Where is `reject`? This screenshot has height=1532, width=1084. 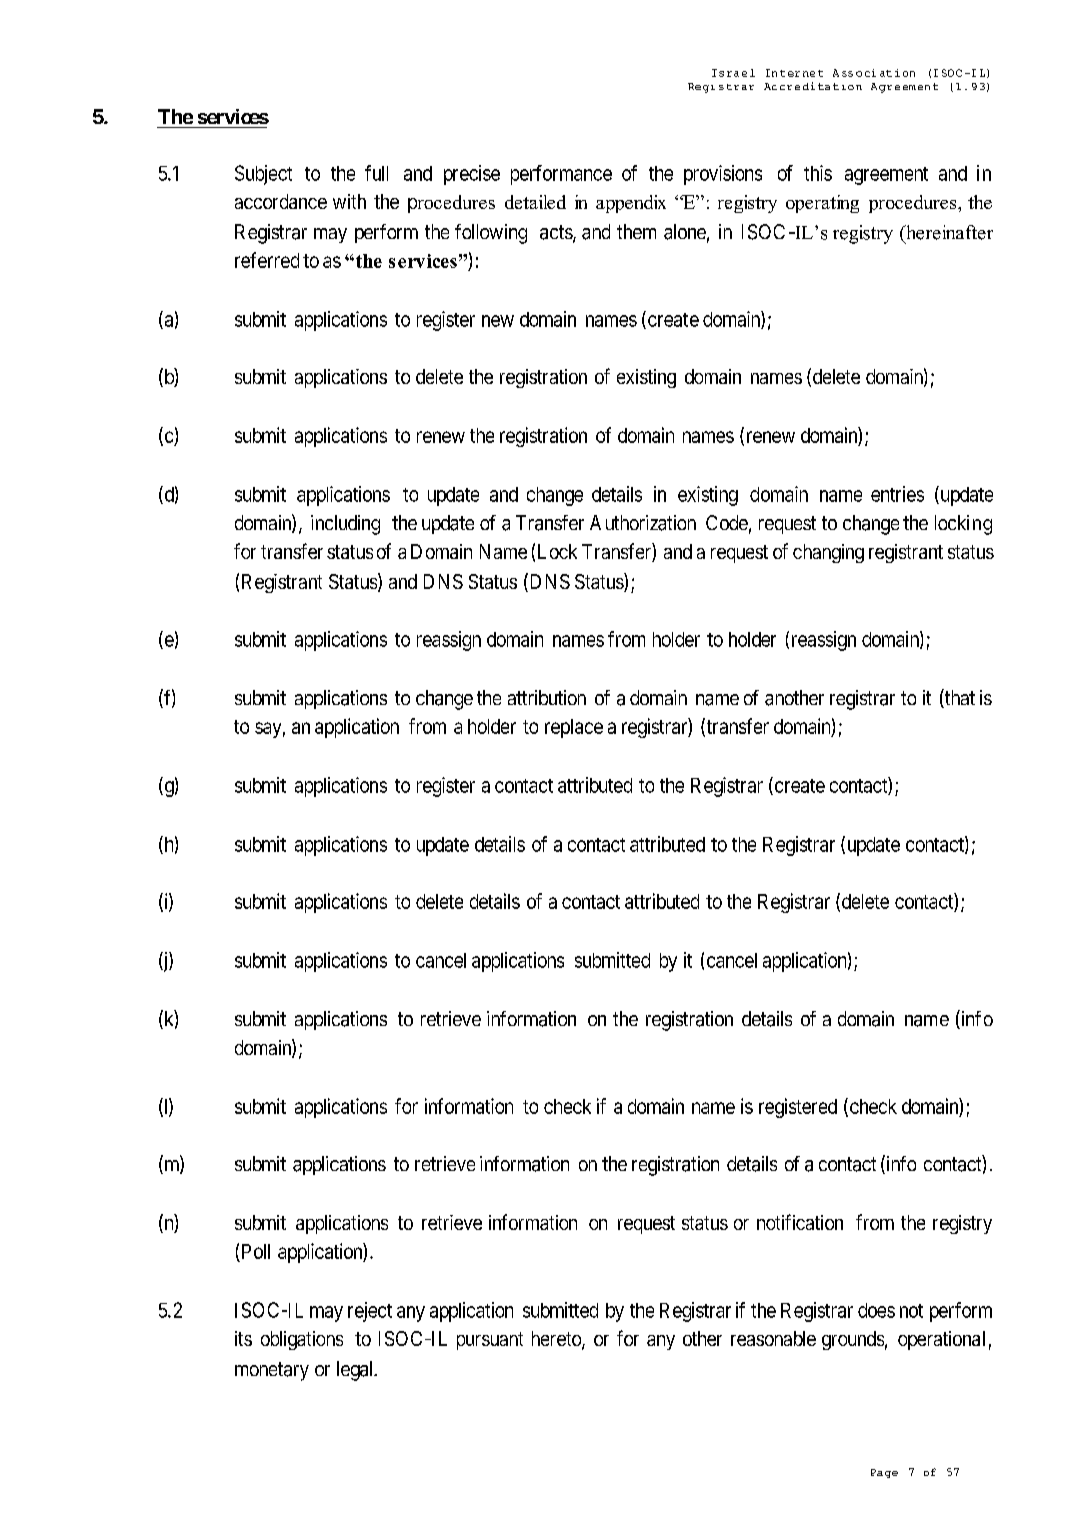
reject is located at coordinates (370, 1312).
